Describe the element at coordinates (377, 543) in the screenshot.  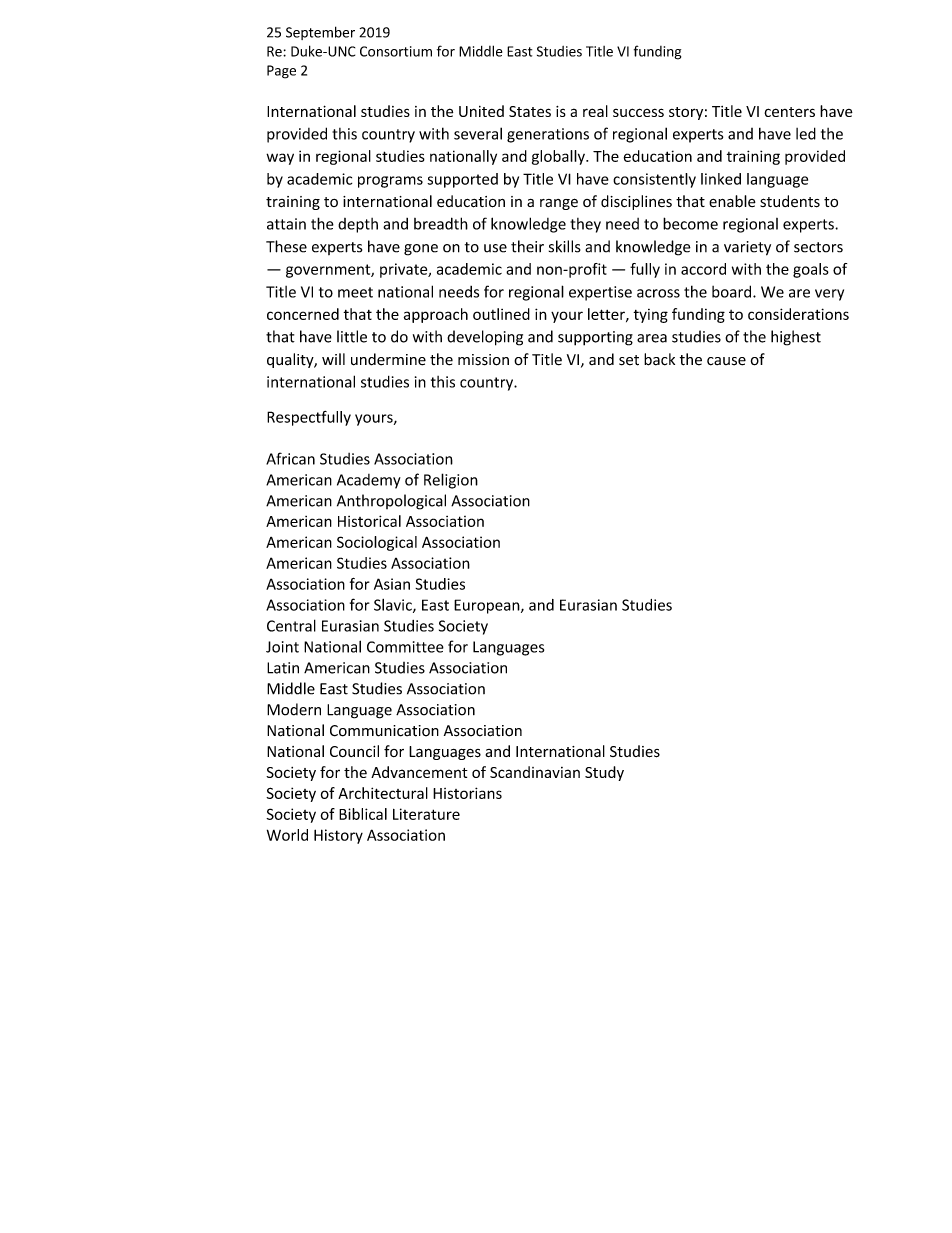
I see `Sociological` at that location.
